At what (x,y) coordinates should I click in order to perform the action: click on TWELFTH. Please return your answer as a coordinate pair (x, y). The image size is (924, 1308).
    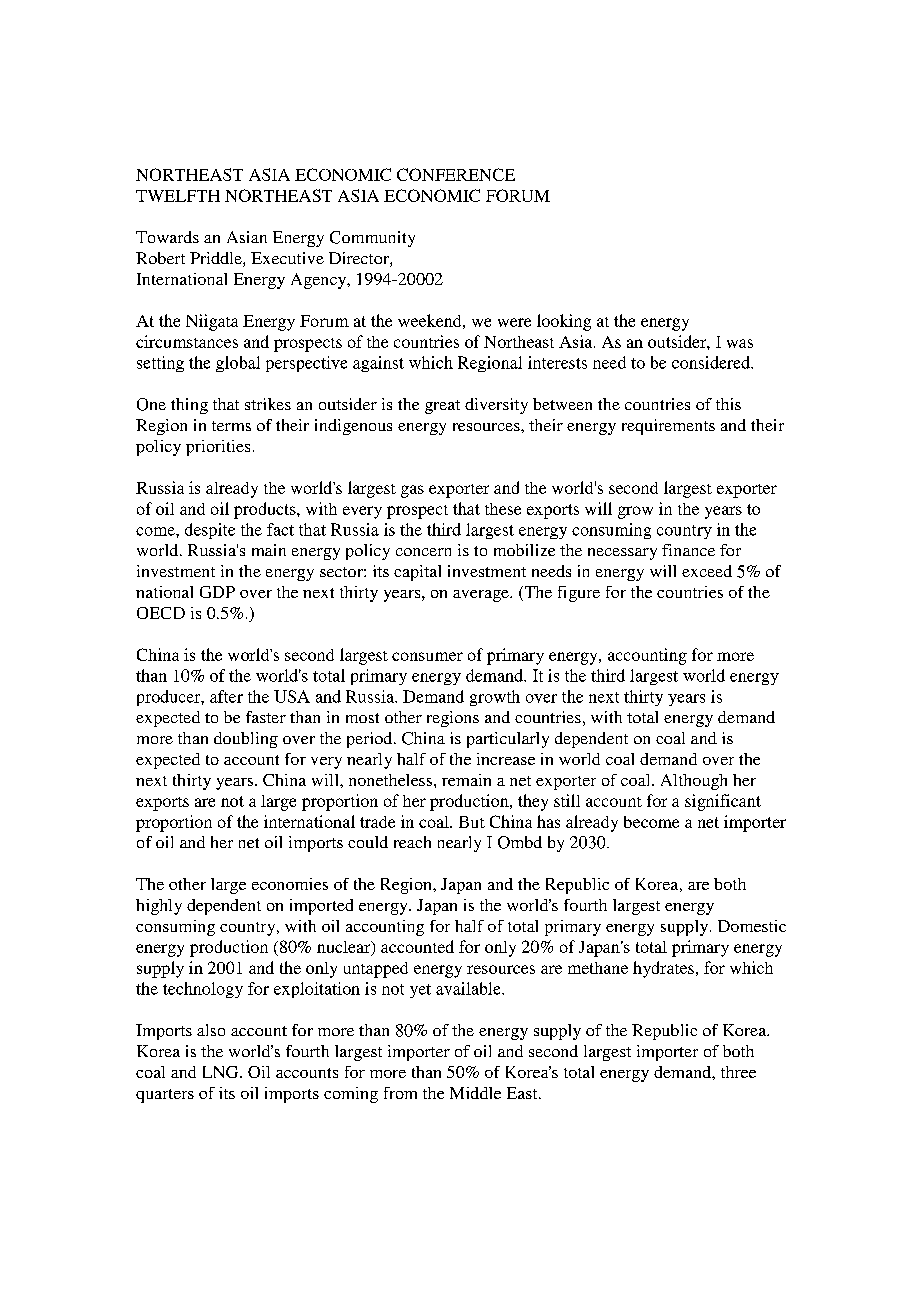
    Looking at the image, I should click on (178, 196).
